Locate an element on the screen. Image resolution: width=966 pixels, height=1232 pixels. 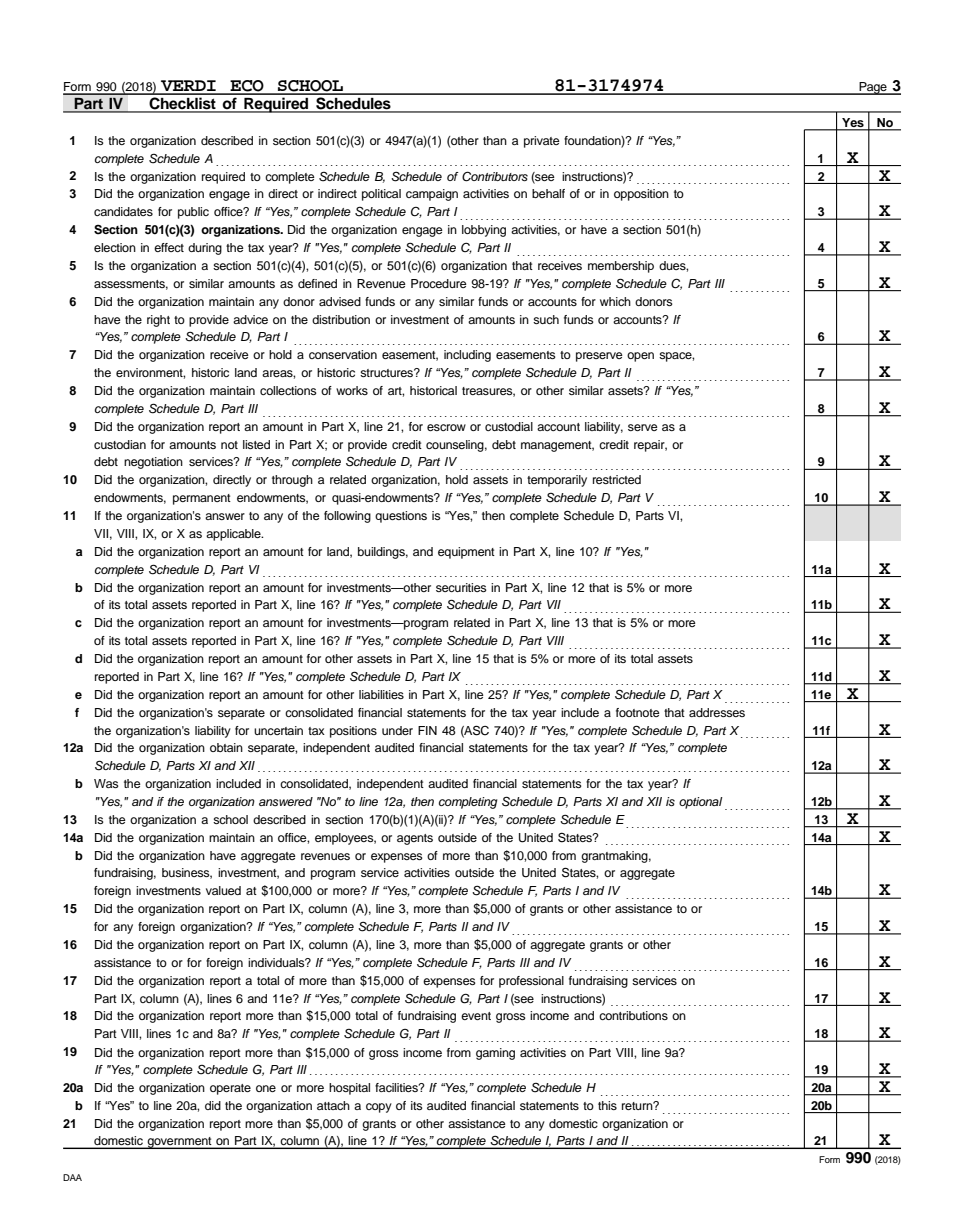
addresses is located at coordinates (717, 712).
